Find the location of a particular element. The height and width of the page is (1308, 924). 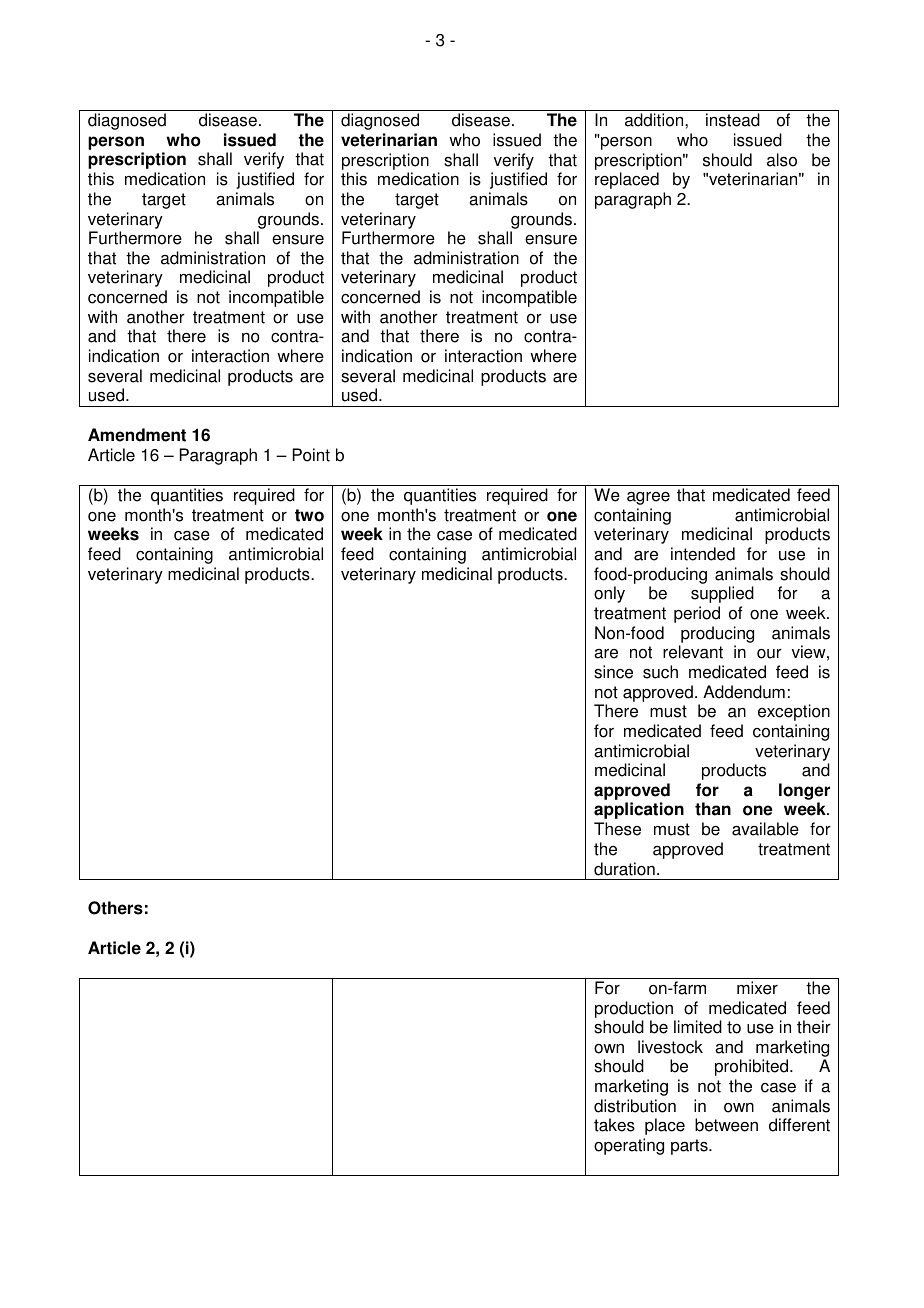

Amendment is located at coordinates (137, 435).
